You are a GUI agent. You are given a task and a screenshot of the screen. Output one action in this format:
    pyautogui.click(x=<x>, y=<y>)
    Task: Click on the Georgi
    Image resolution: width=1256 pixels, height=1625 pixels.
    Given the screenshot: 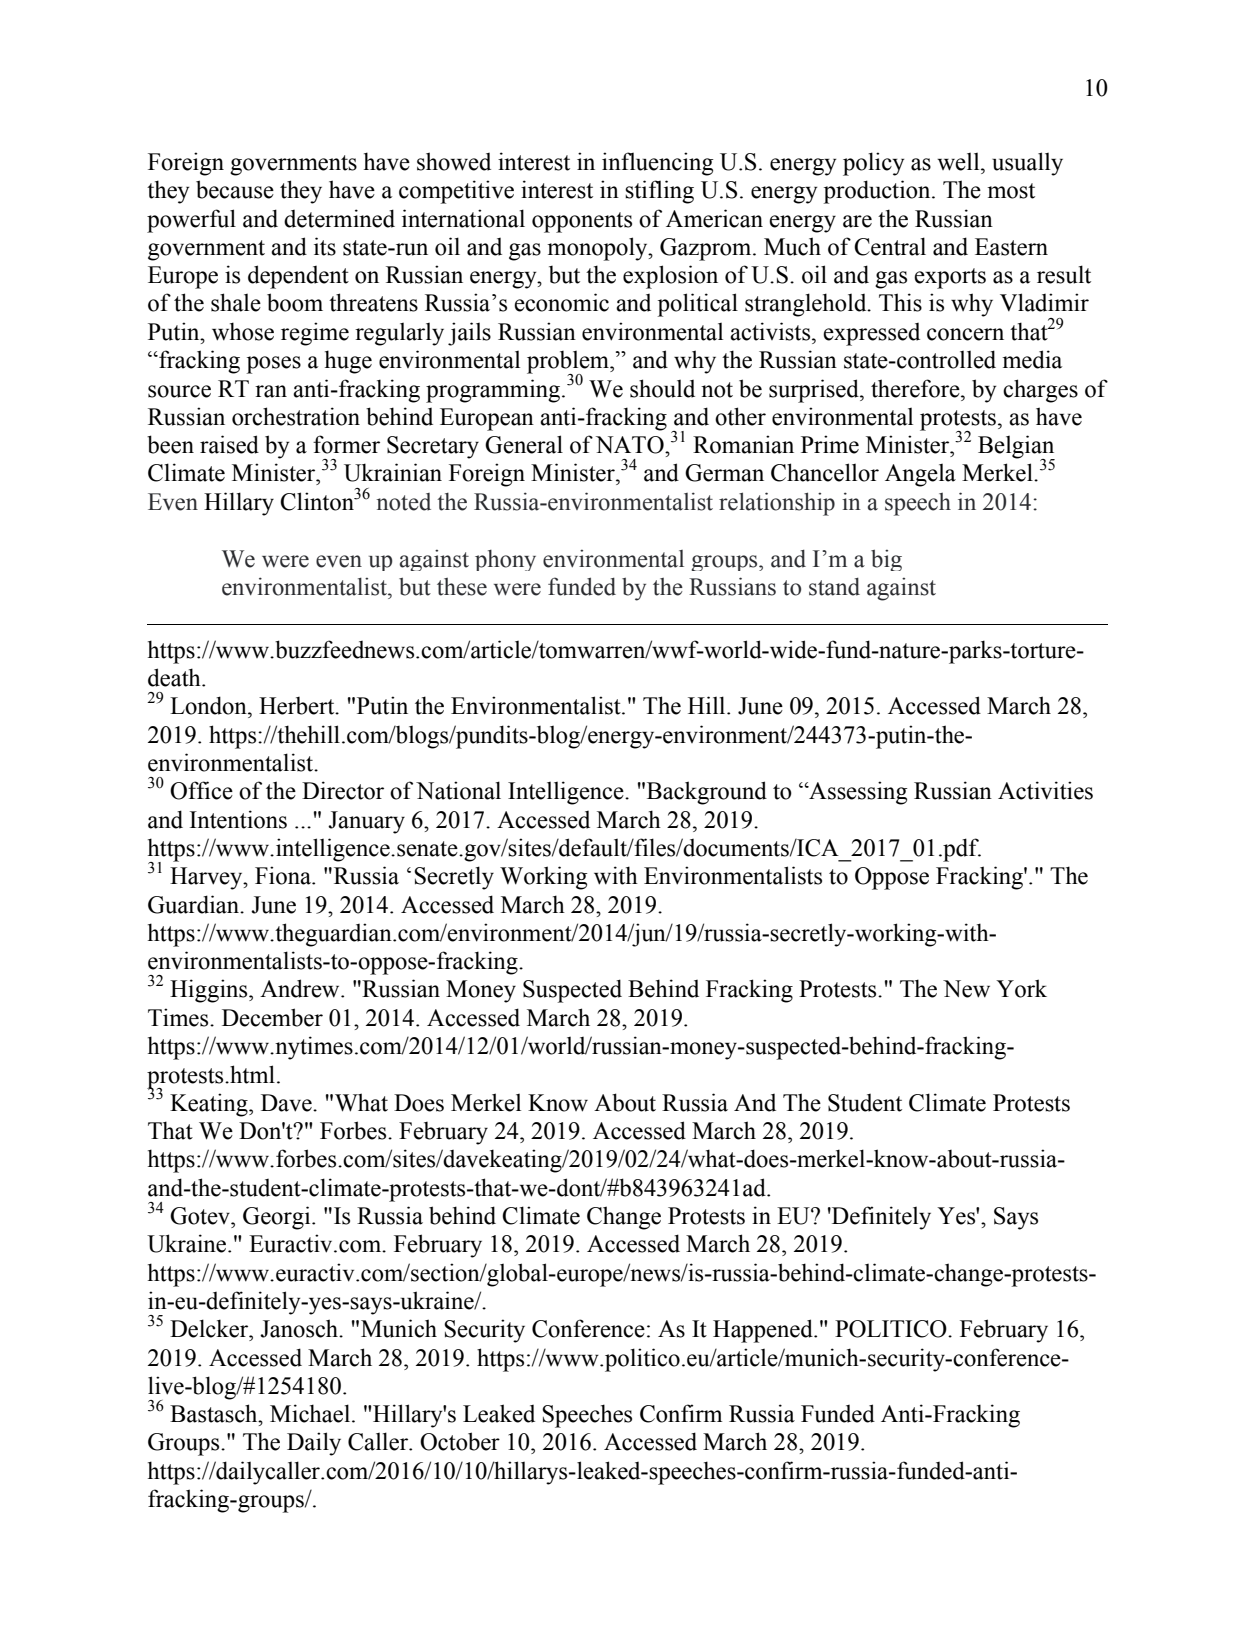 What is the action you would take?
    pyautogui.click(x=278, y=1218)
